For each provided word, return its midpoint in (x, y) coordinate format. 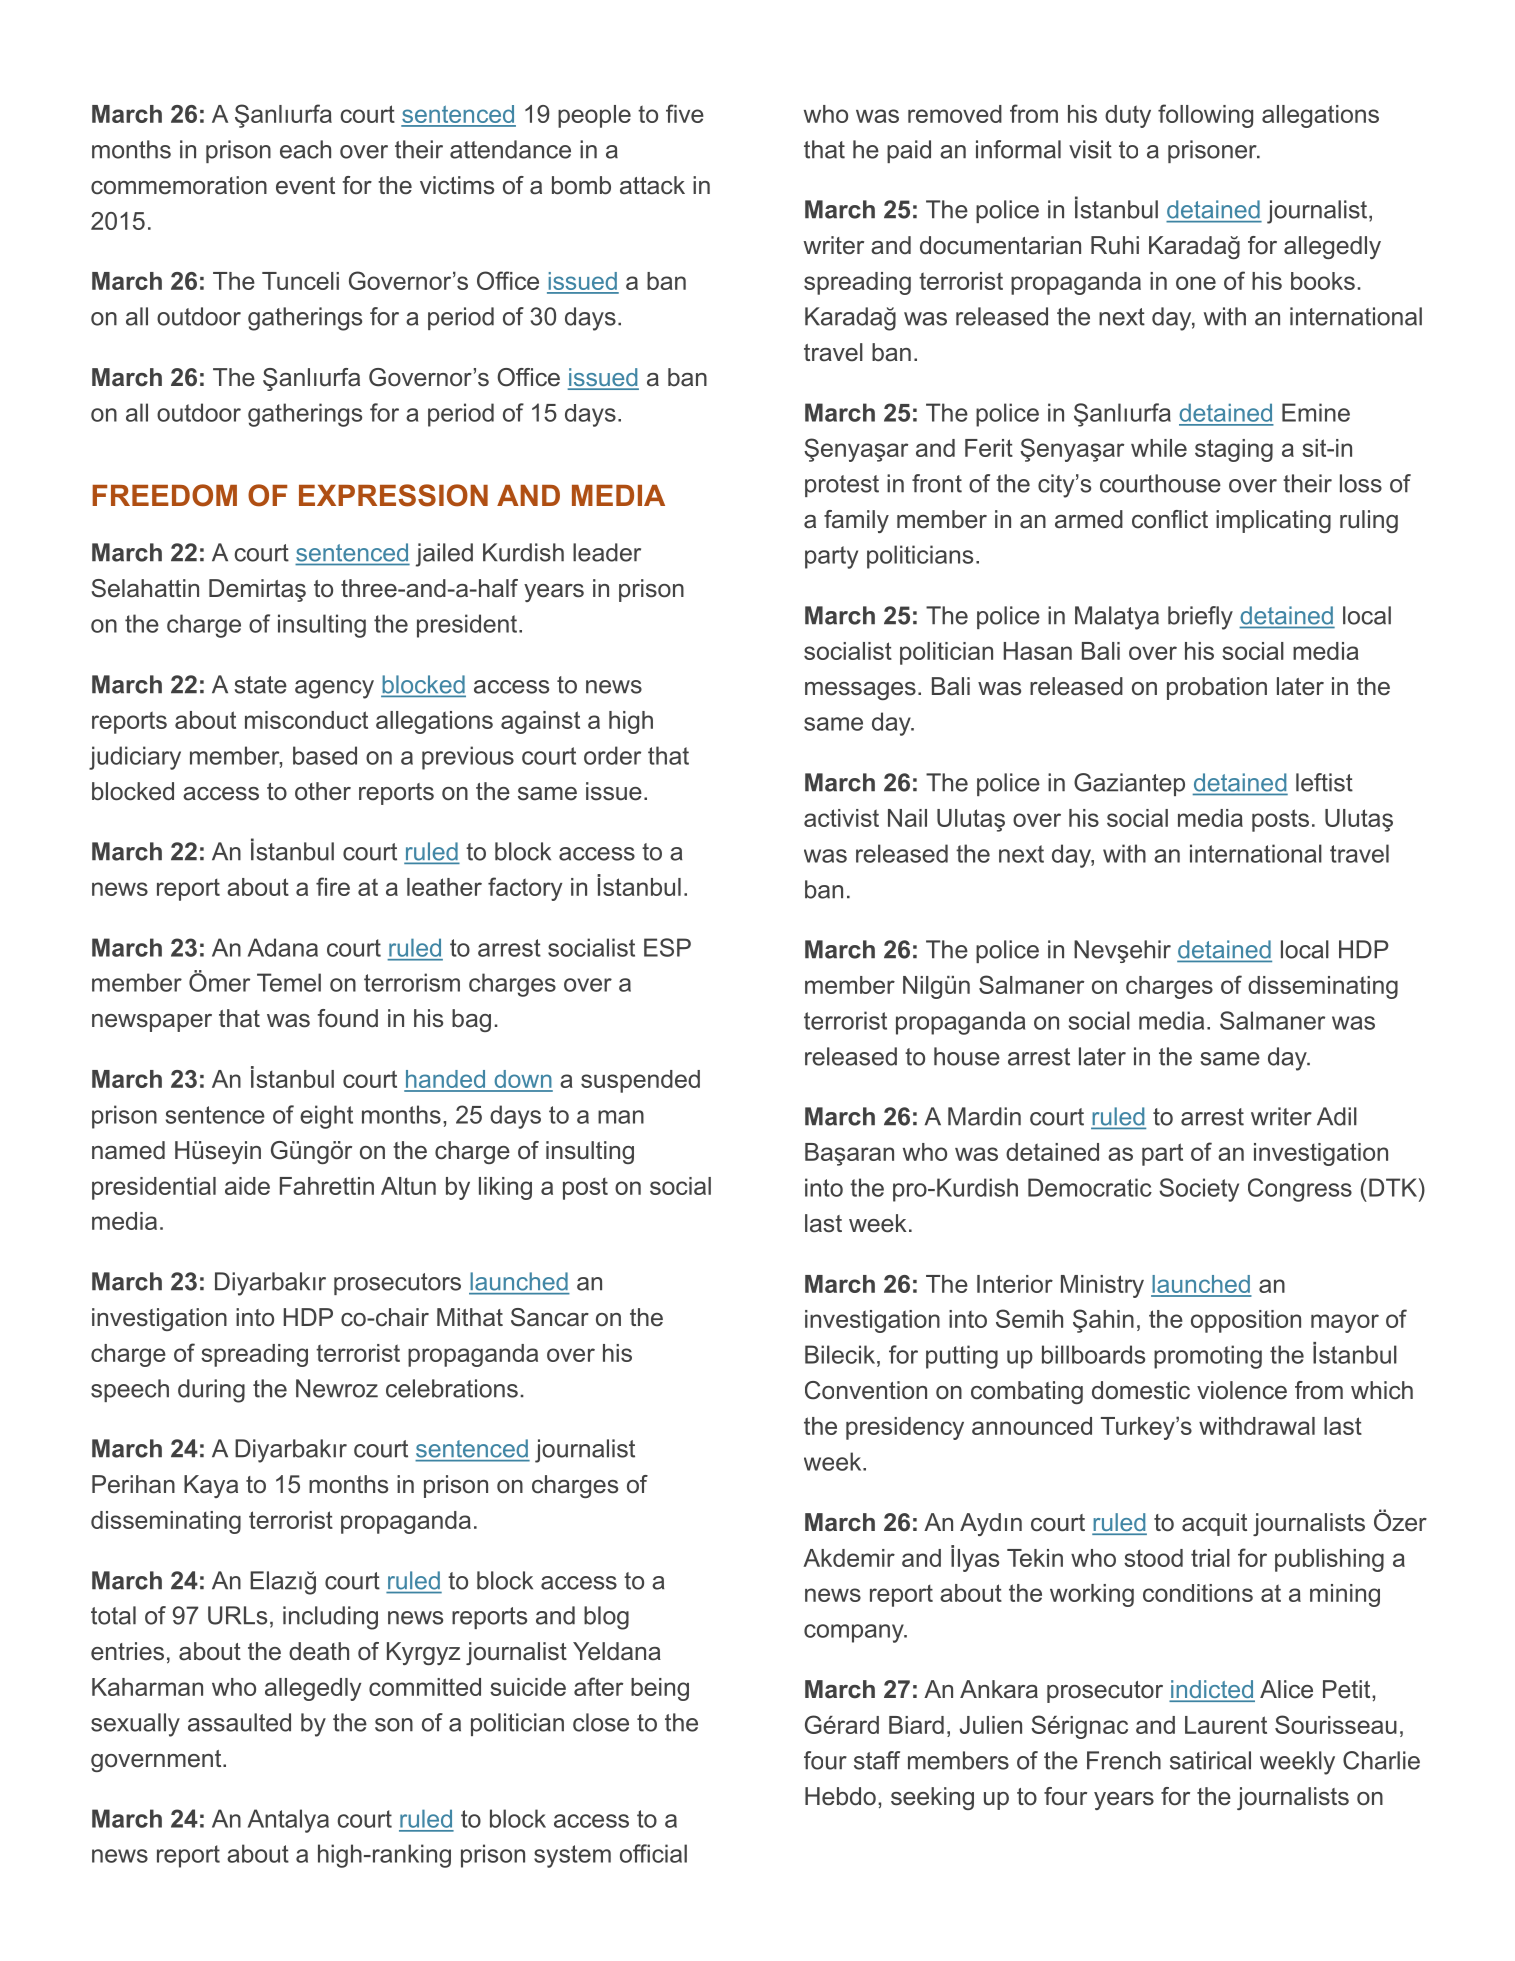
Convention (866, 1390)
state (260, 685)
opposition (1246, 1321)
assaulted (239, 1722)
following (1205, 116)
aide (247, 1186)
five (685, 113)
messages (860, 691)
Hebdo (840, 1796)
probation (1217, 688)
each (305, 149)
